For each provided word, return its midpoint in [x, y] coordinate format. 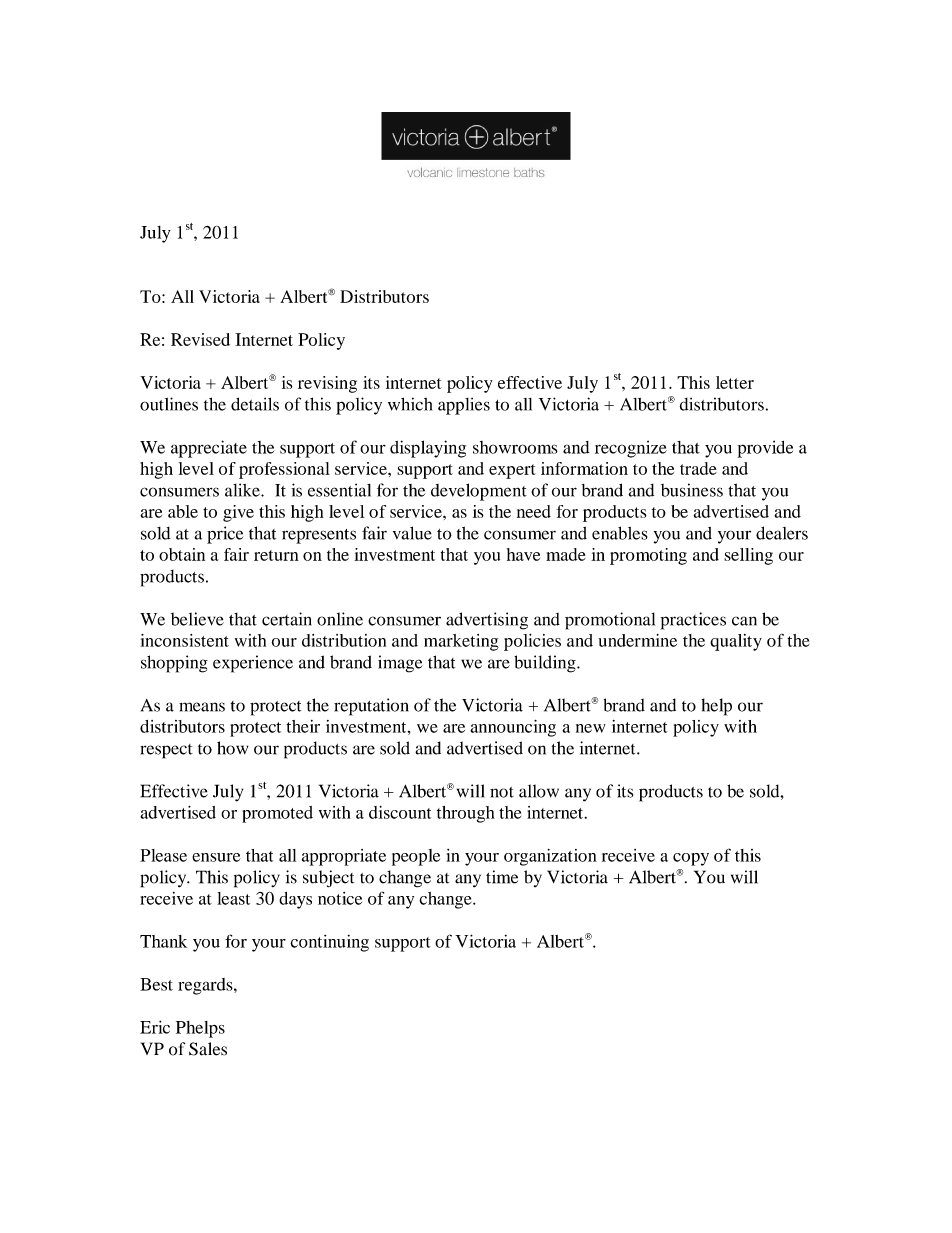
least [233, 898]
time [502, 877]
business [692, 490]
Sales [208, 1049]
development [479, 492]
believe [197, 619]
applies [464, 406]
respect [166, 751]
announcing [513, 728]
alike [243, 490]
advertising [487, 621]
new [591, 728]
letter [735, 382]
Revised [200, 339]
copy [691, 859]
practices [693, 621]
